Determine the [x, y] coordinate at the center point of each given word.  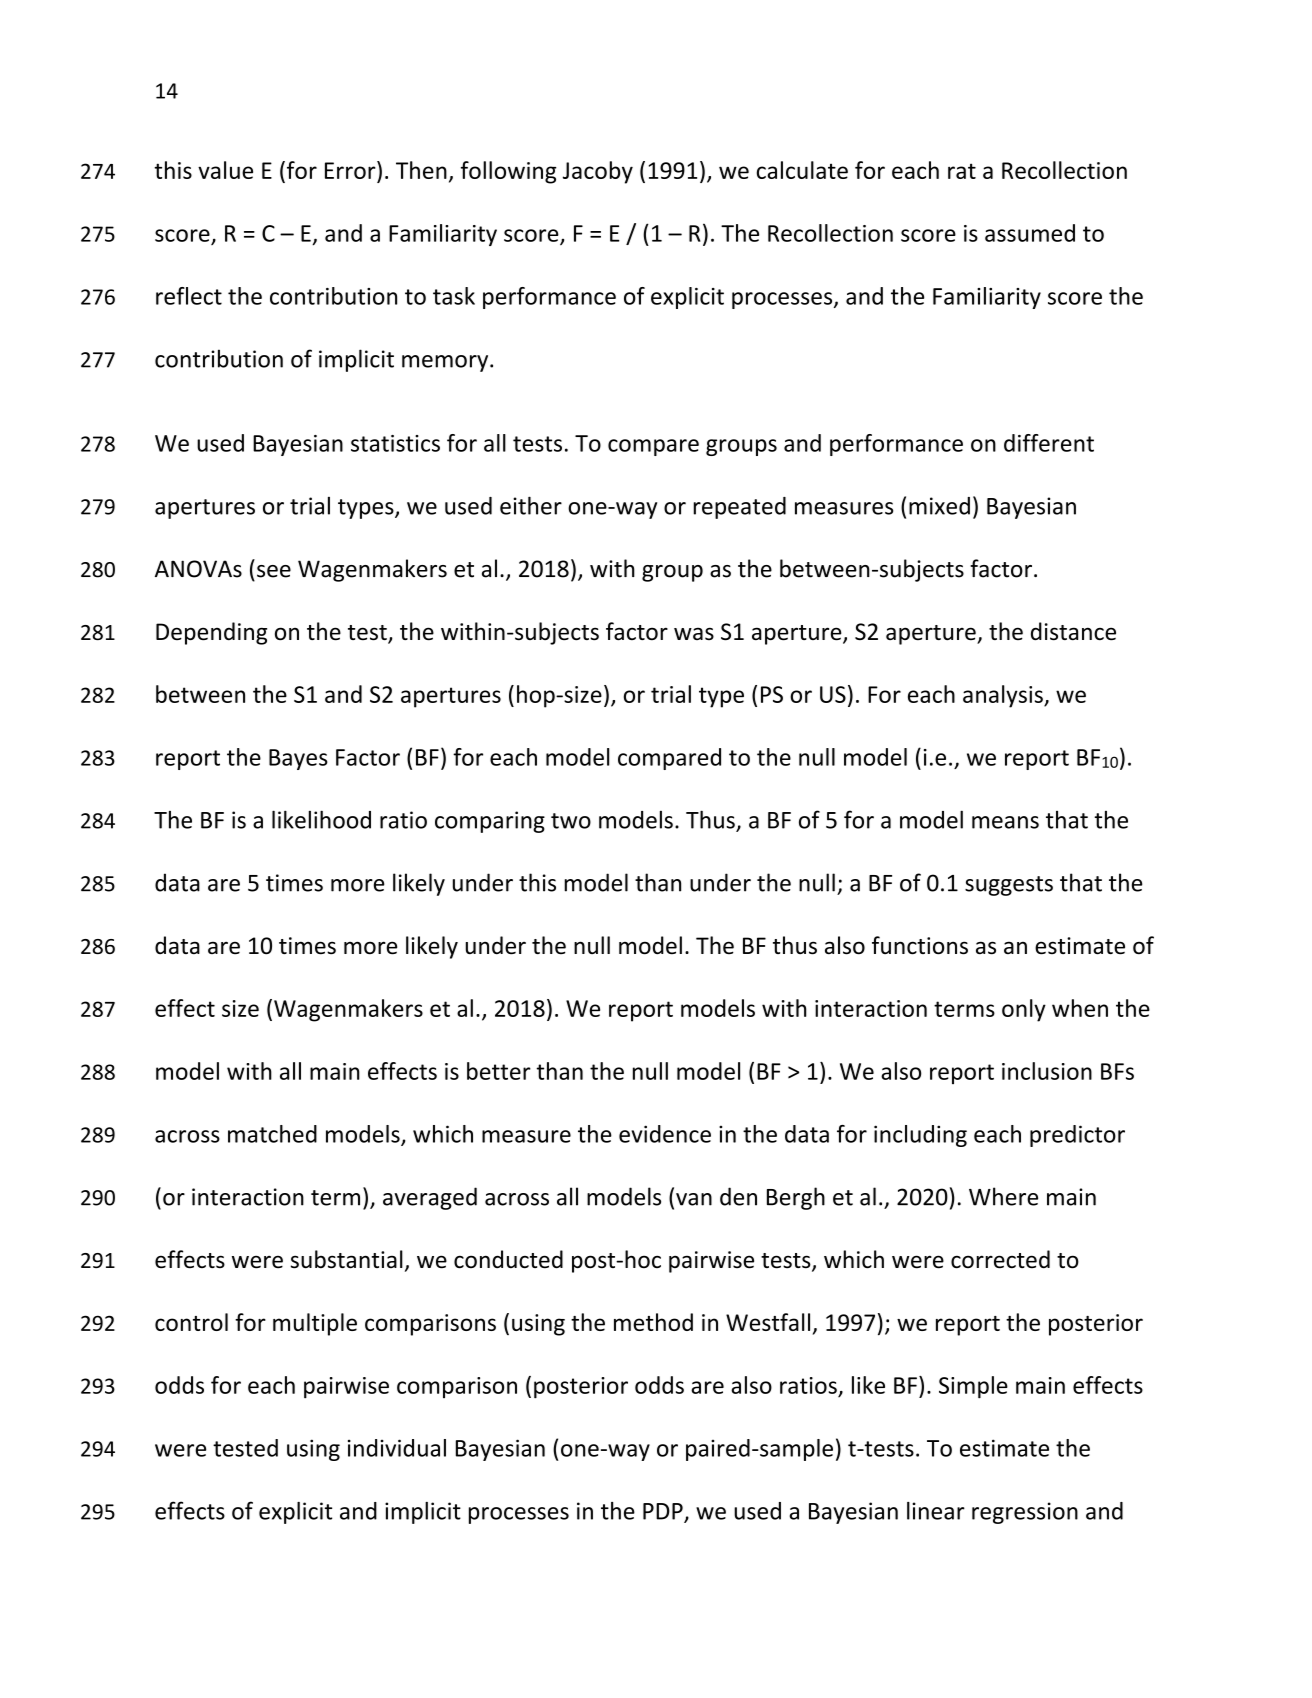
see [274, 571]
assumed [1030, 233]
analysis [1004, 696]
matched [272, 1134]
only [1024, 1010]
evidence [665, 1134]
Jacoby [598, 172]
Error [351, 170]
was [694, 633]
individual [397, 1448]
